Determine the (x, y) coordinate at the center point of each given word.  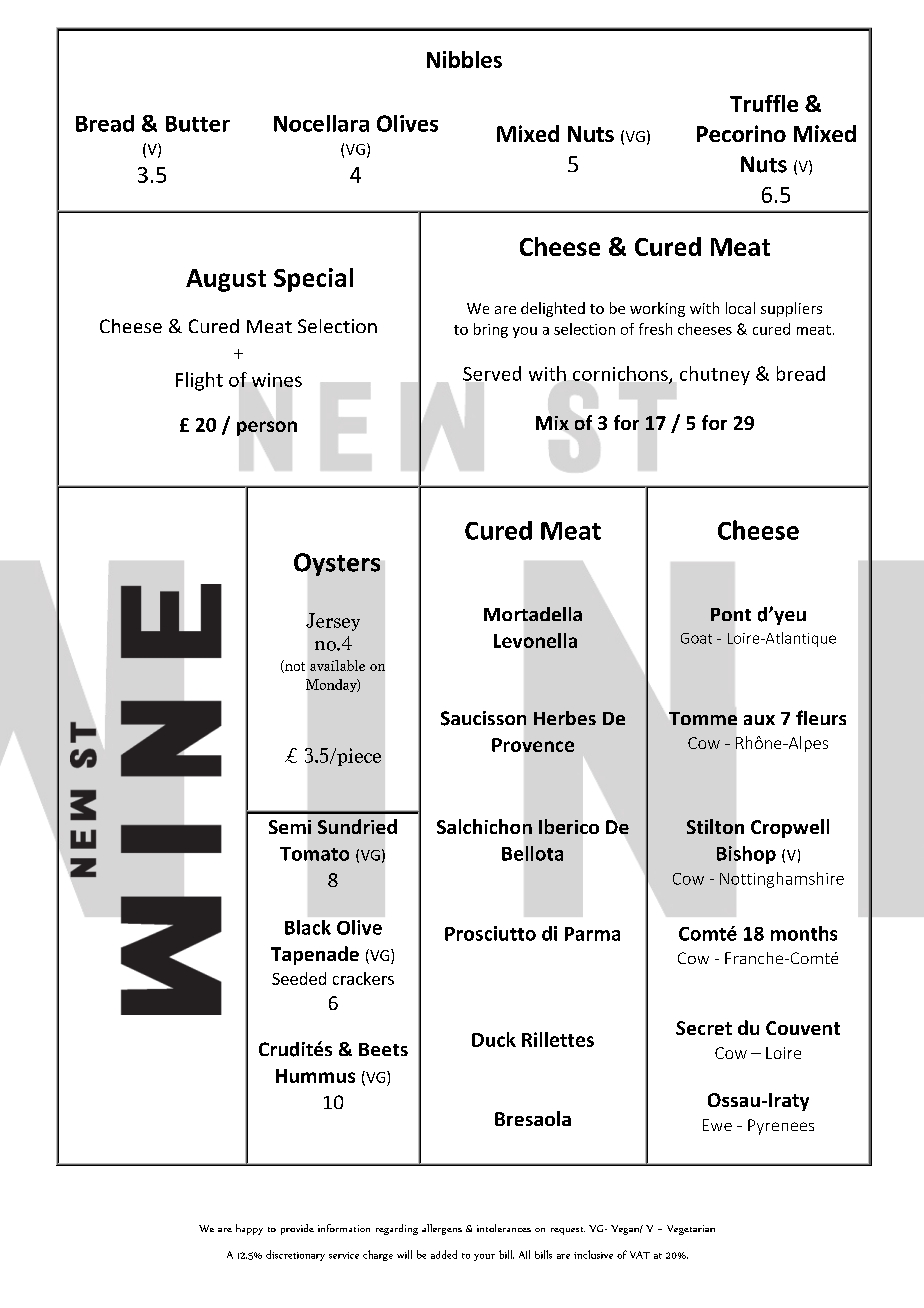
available (337, 665)
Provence (533, 745)
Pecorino (741, 133)
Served (492, 373)
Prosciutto (490, 933)
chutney (715, 375)
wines (277, 380)
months (804, 933)
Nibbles (464, 59)
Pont (731, 614)
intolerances (504, 1228)
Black (308, 927)
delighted (553, 309)
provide (297, 1229)
